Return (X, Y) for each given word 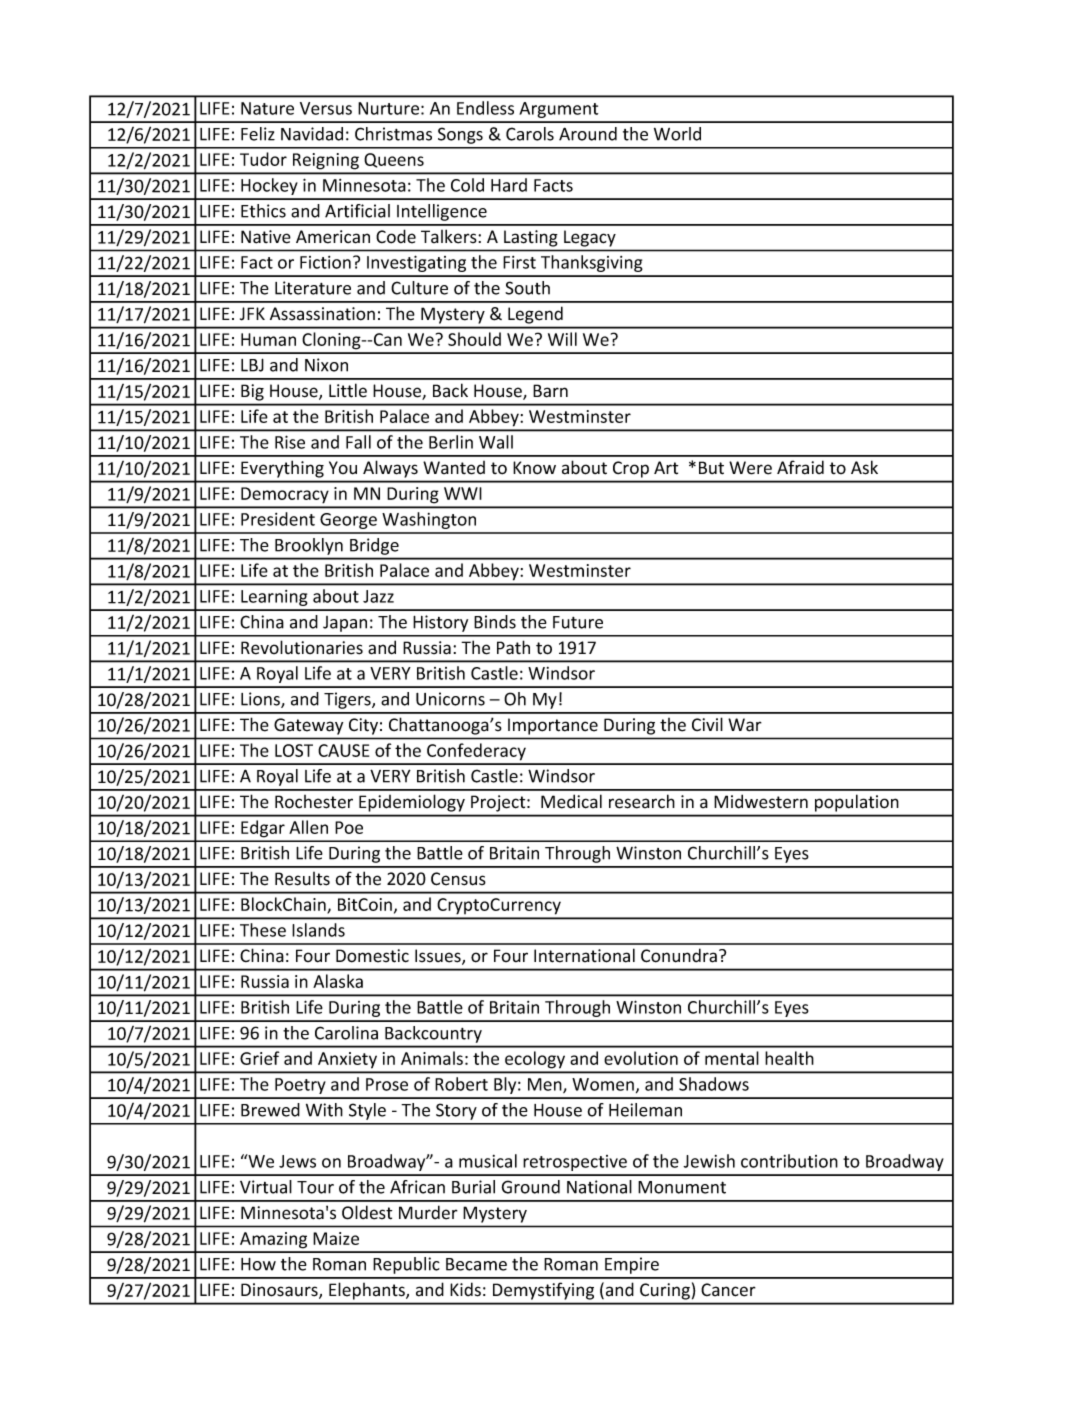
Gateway (308, 726)
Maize (336, 1238)
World (677, 134)
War (745, 725)
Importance (553, 727)
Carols (530, 134)
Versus (326, 108)
